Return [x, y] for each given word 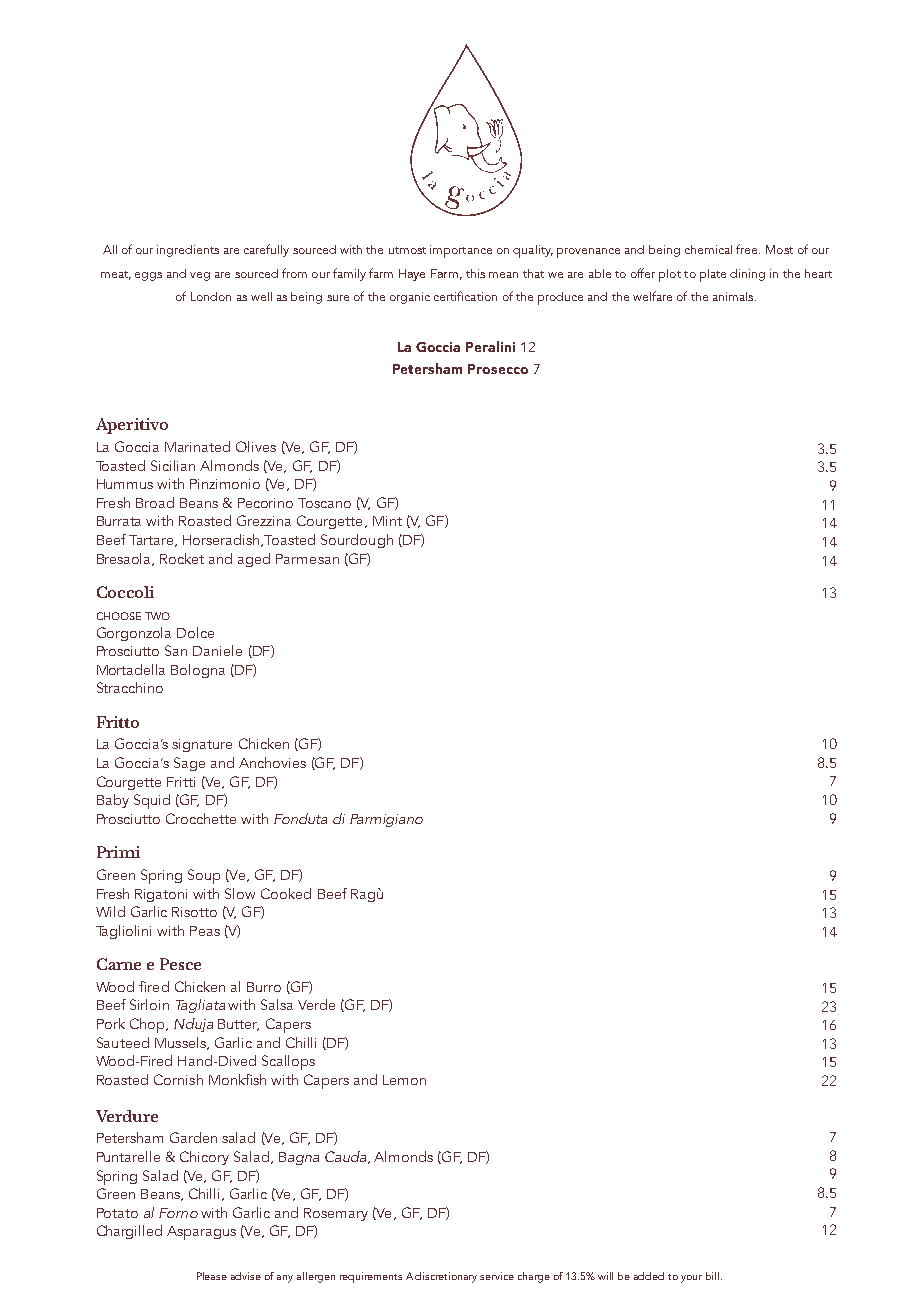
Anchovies [272, 762]
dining [747, 275]
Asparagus [201, 1233]
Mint [387, 521]
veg [200, 276]
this [475, 273]
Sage [189, 764]
